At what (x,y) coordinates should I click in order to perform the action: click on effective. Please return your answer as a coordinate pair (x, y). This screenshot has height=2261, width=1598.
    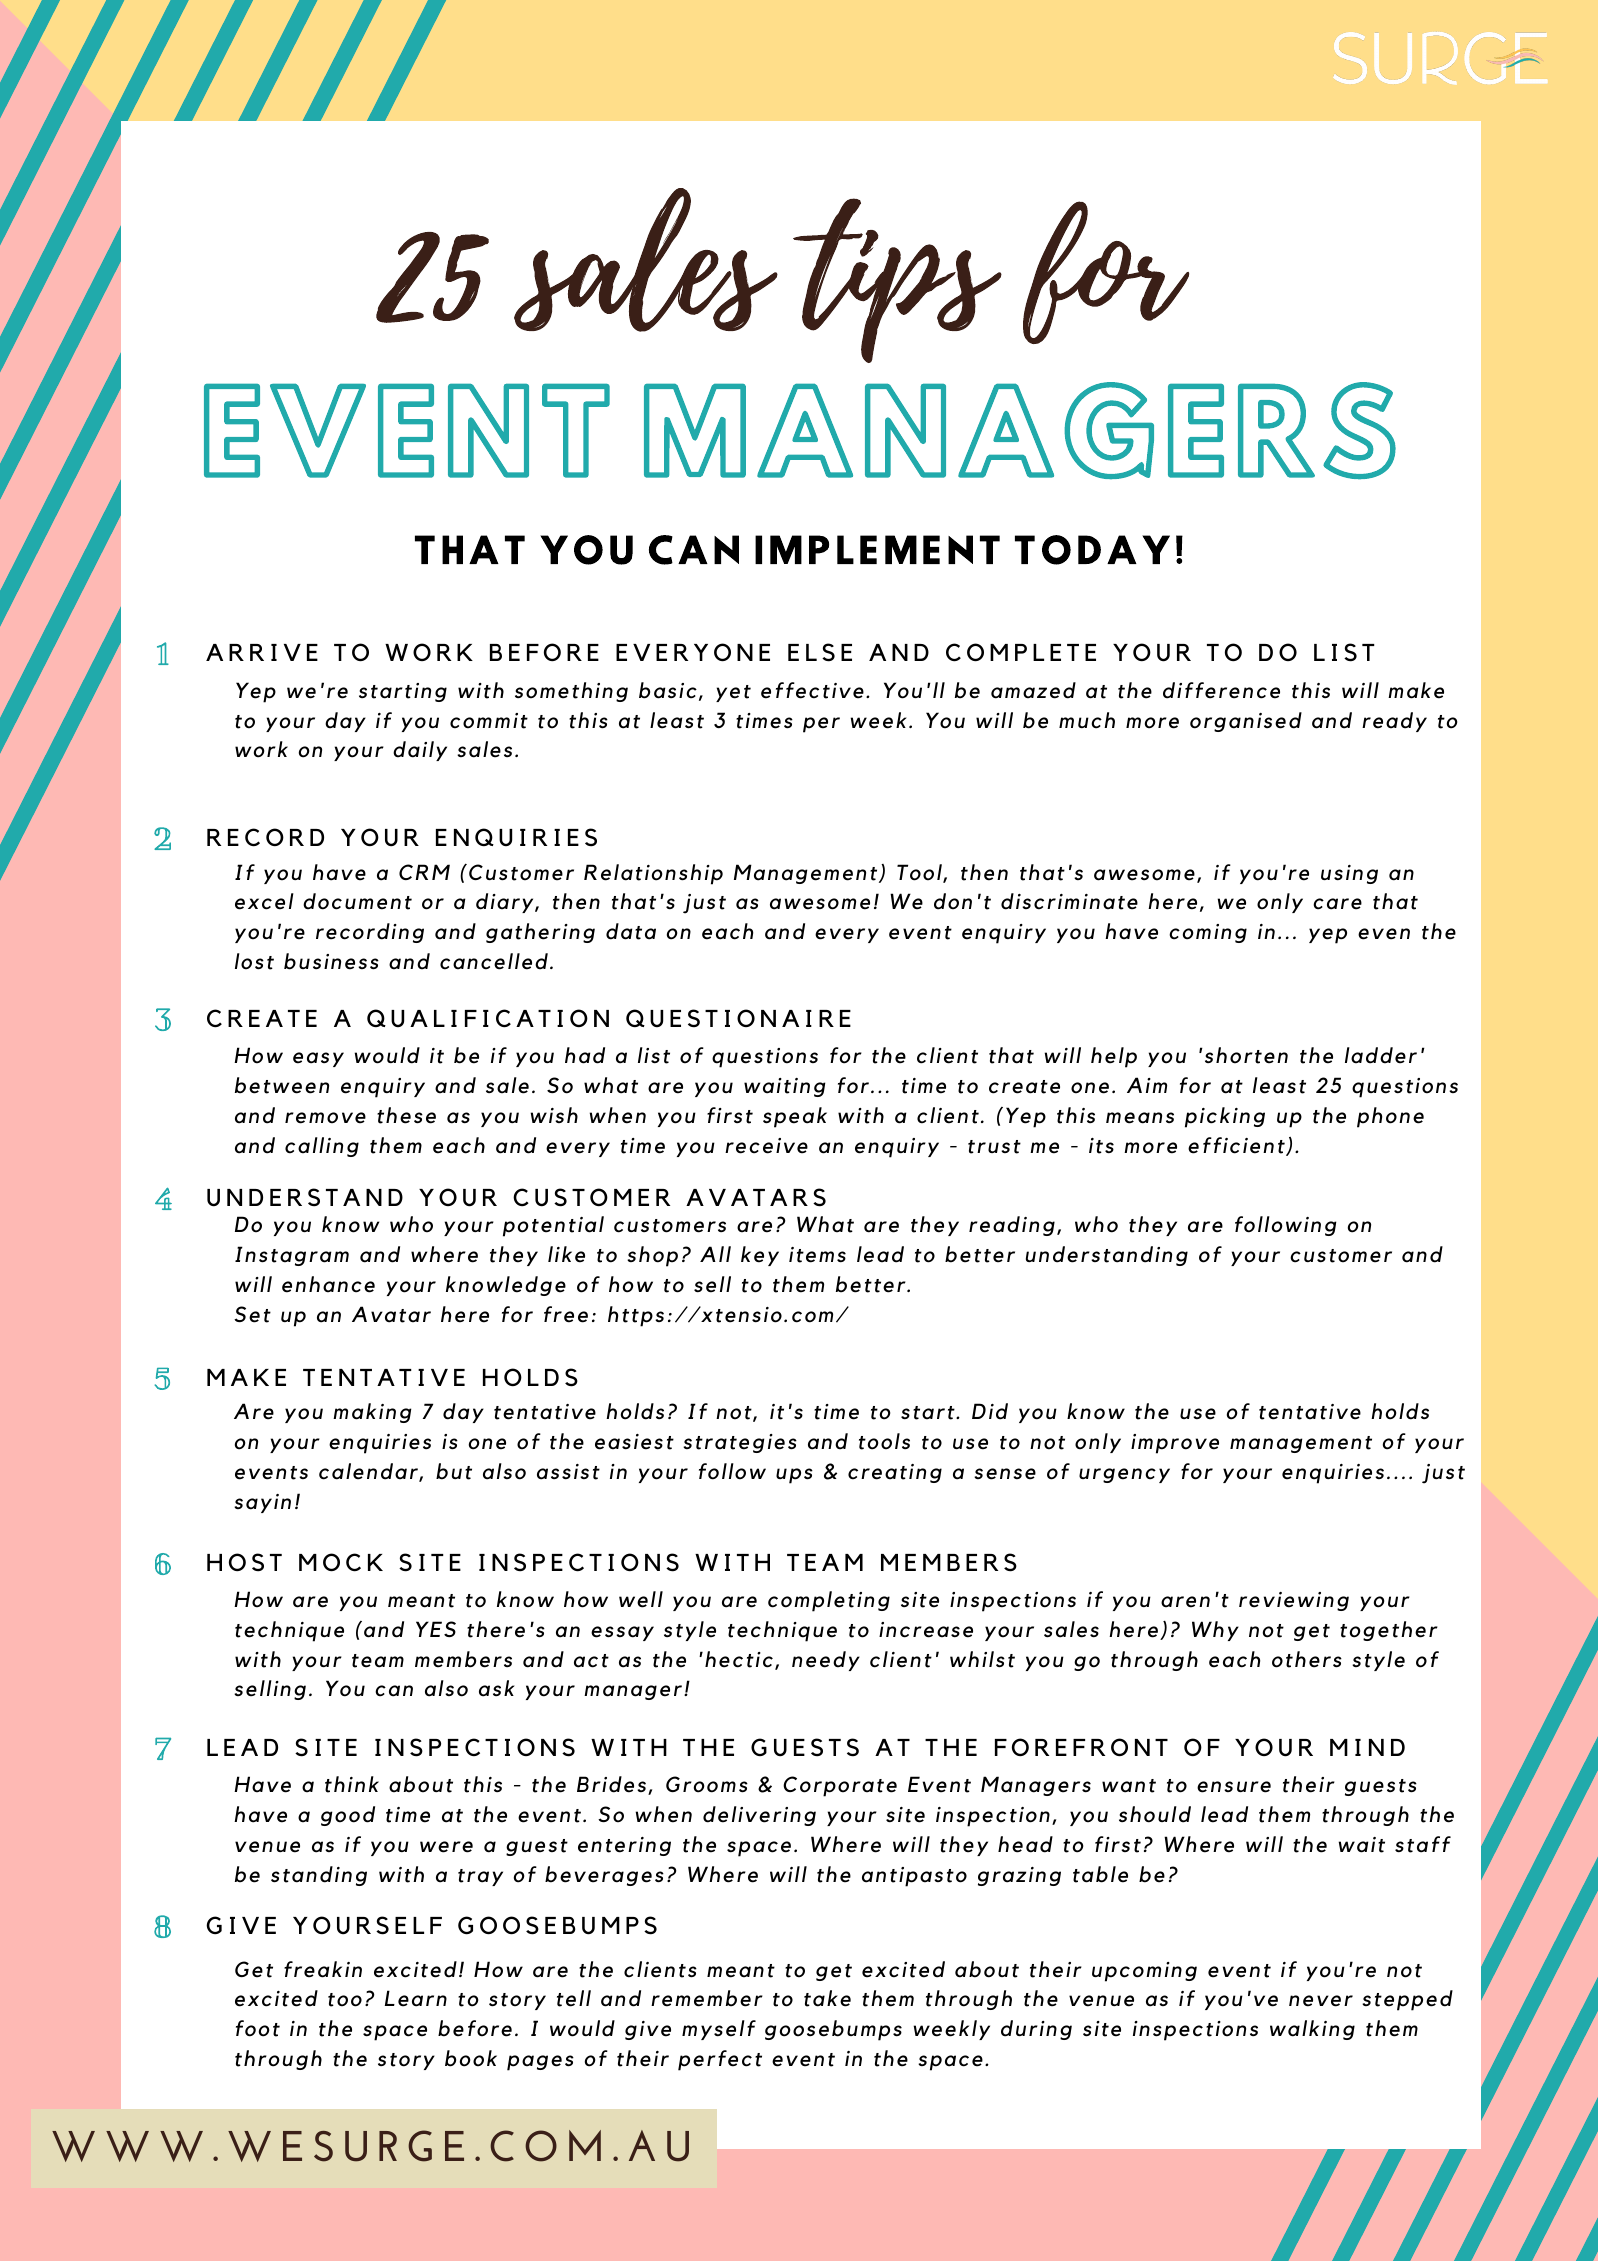
    Looking at the image, I should click on (812, 690).
